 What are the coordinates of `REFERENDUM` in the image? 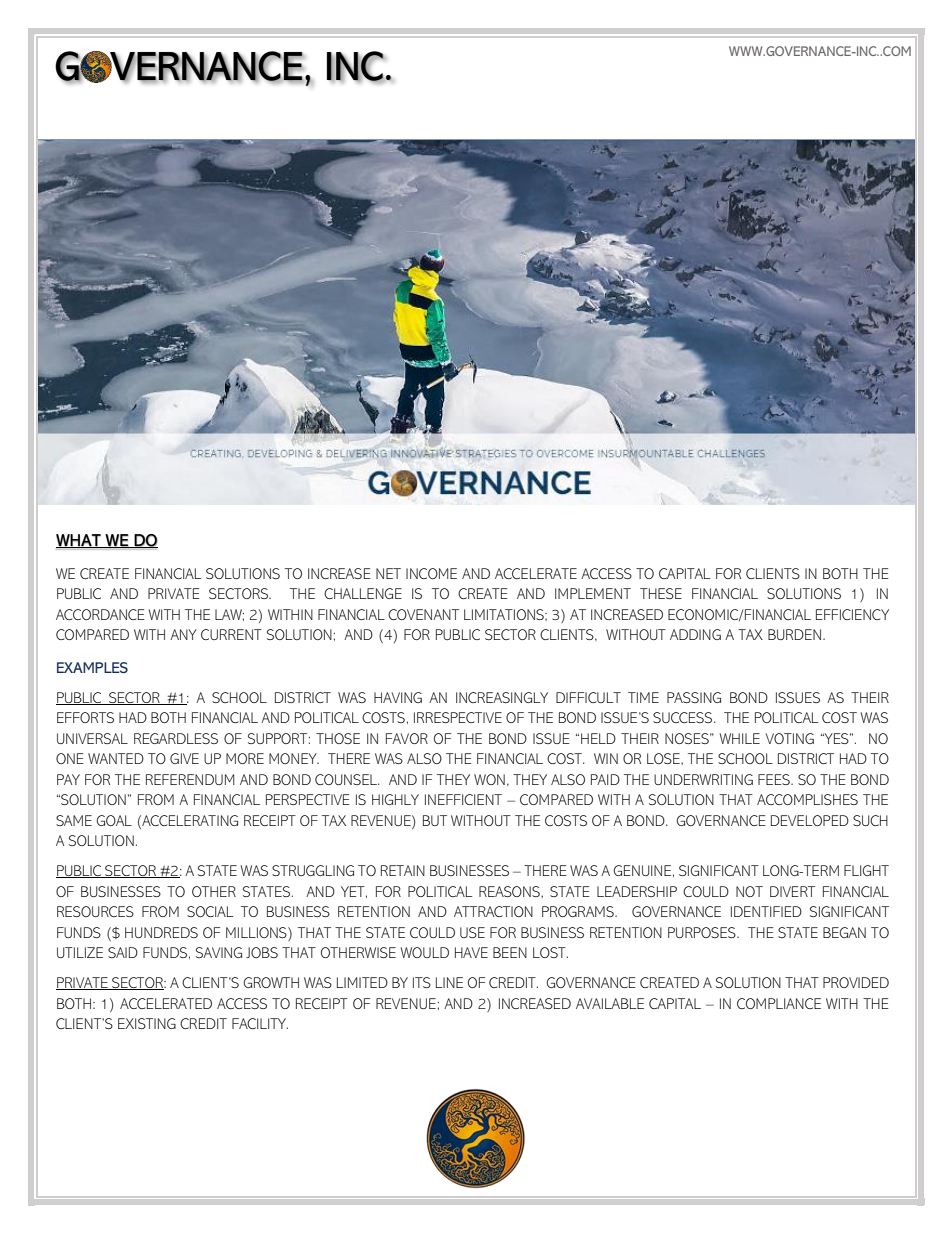 It's located at (190, 779).
